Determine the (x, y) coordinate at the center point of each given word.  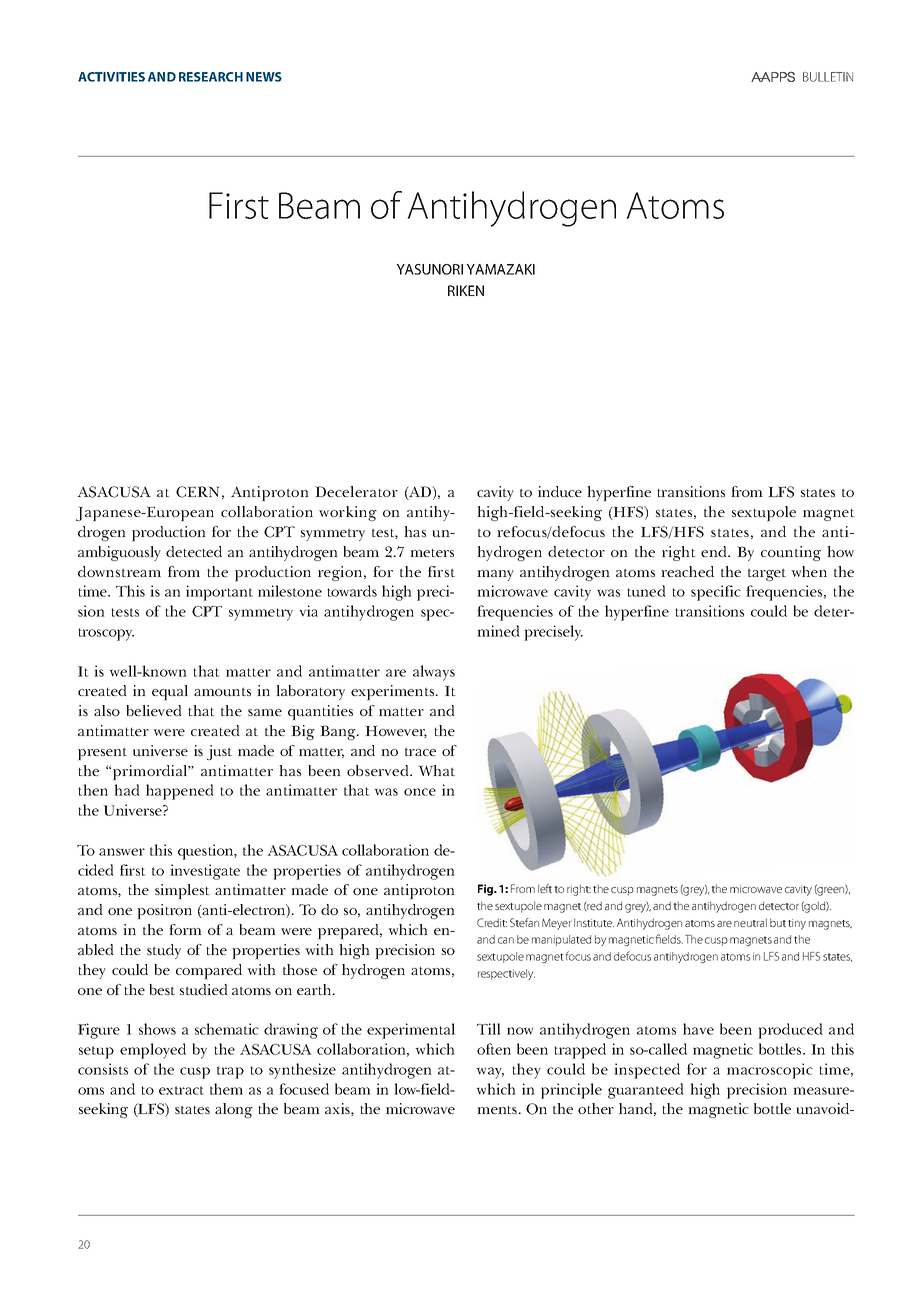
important (219, 593)
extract (181, 1090)
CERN (197, 492)
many (495, 575)
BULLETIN (828, 77)
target (767, 574)
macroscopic (770, 1071)
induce (560, 491)
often (494, 1049)
